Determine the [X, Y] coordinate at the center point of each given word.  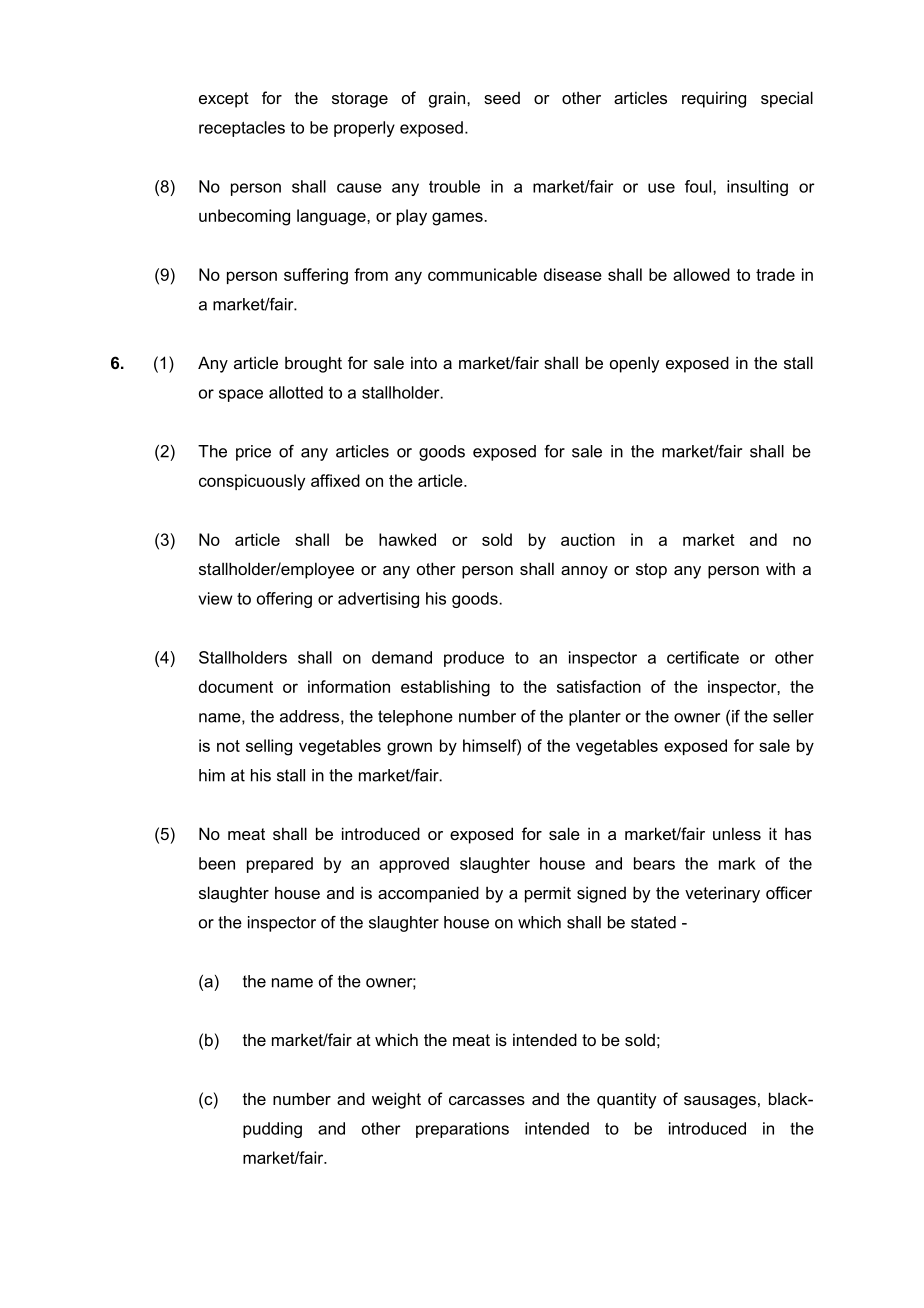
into [424, 362]
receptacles [242, 129]
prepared [280, 865]
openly [635, 364]
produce [474, 659]
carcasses [487, 1100]
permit [548, 894]
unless [737, 833]
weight [396, 1100]
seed [502, 98]
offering [284, 600]
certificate [703, 657]
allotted [296, 392]
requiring [714, 99]
